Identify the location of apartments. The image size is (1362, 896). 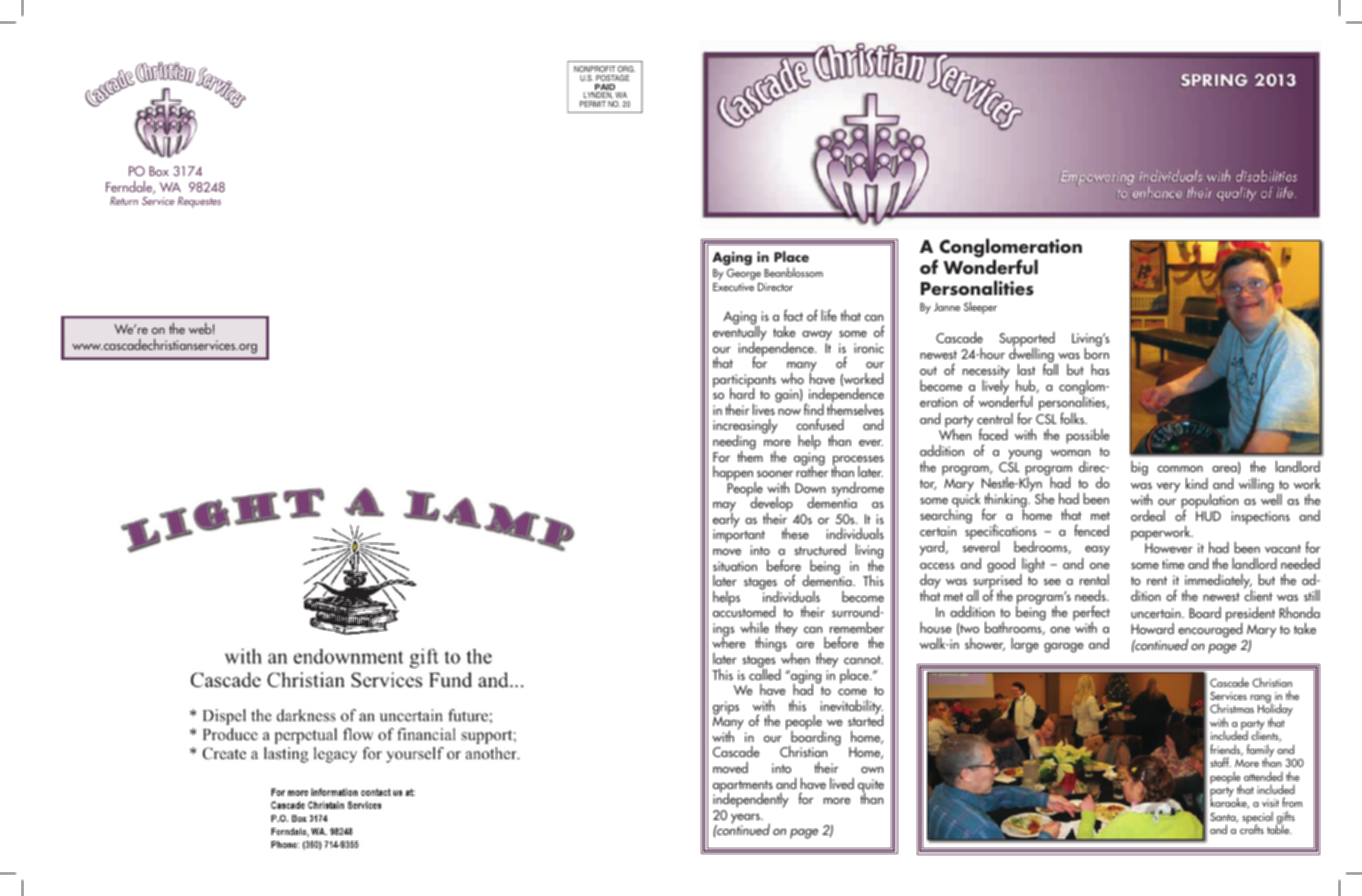
(743, 787).
